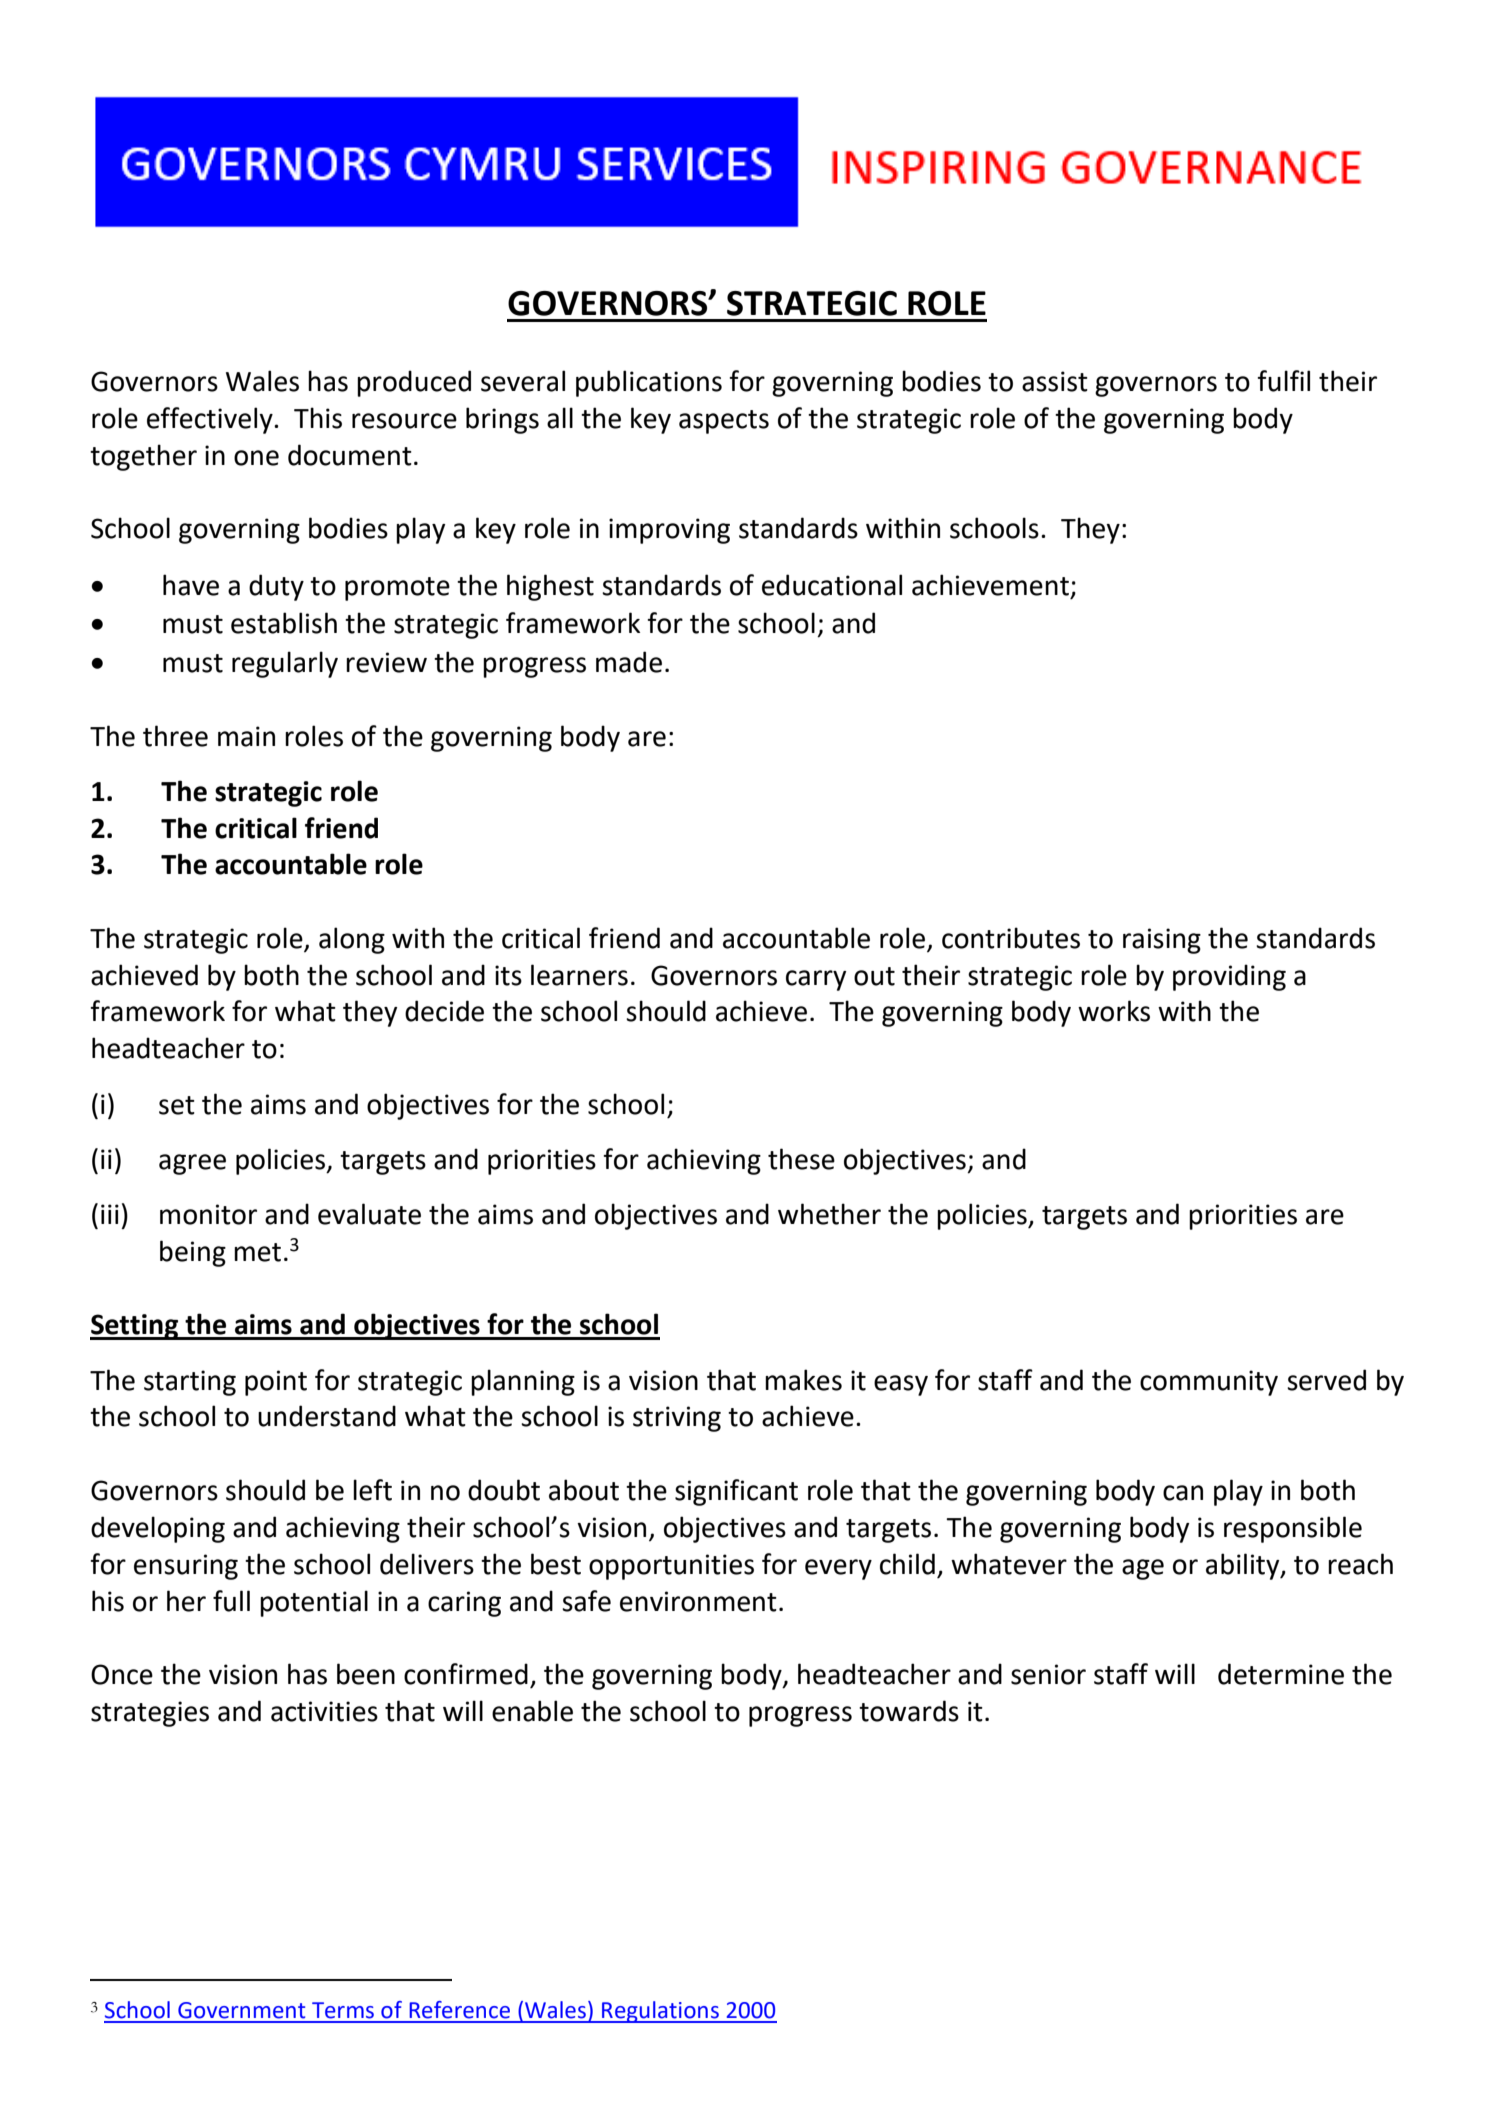  Describe the element at coordinates (698, 1601) in the document. I see `environment` at that location.
